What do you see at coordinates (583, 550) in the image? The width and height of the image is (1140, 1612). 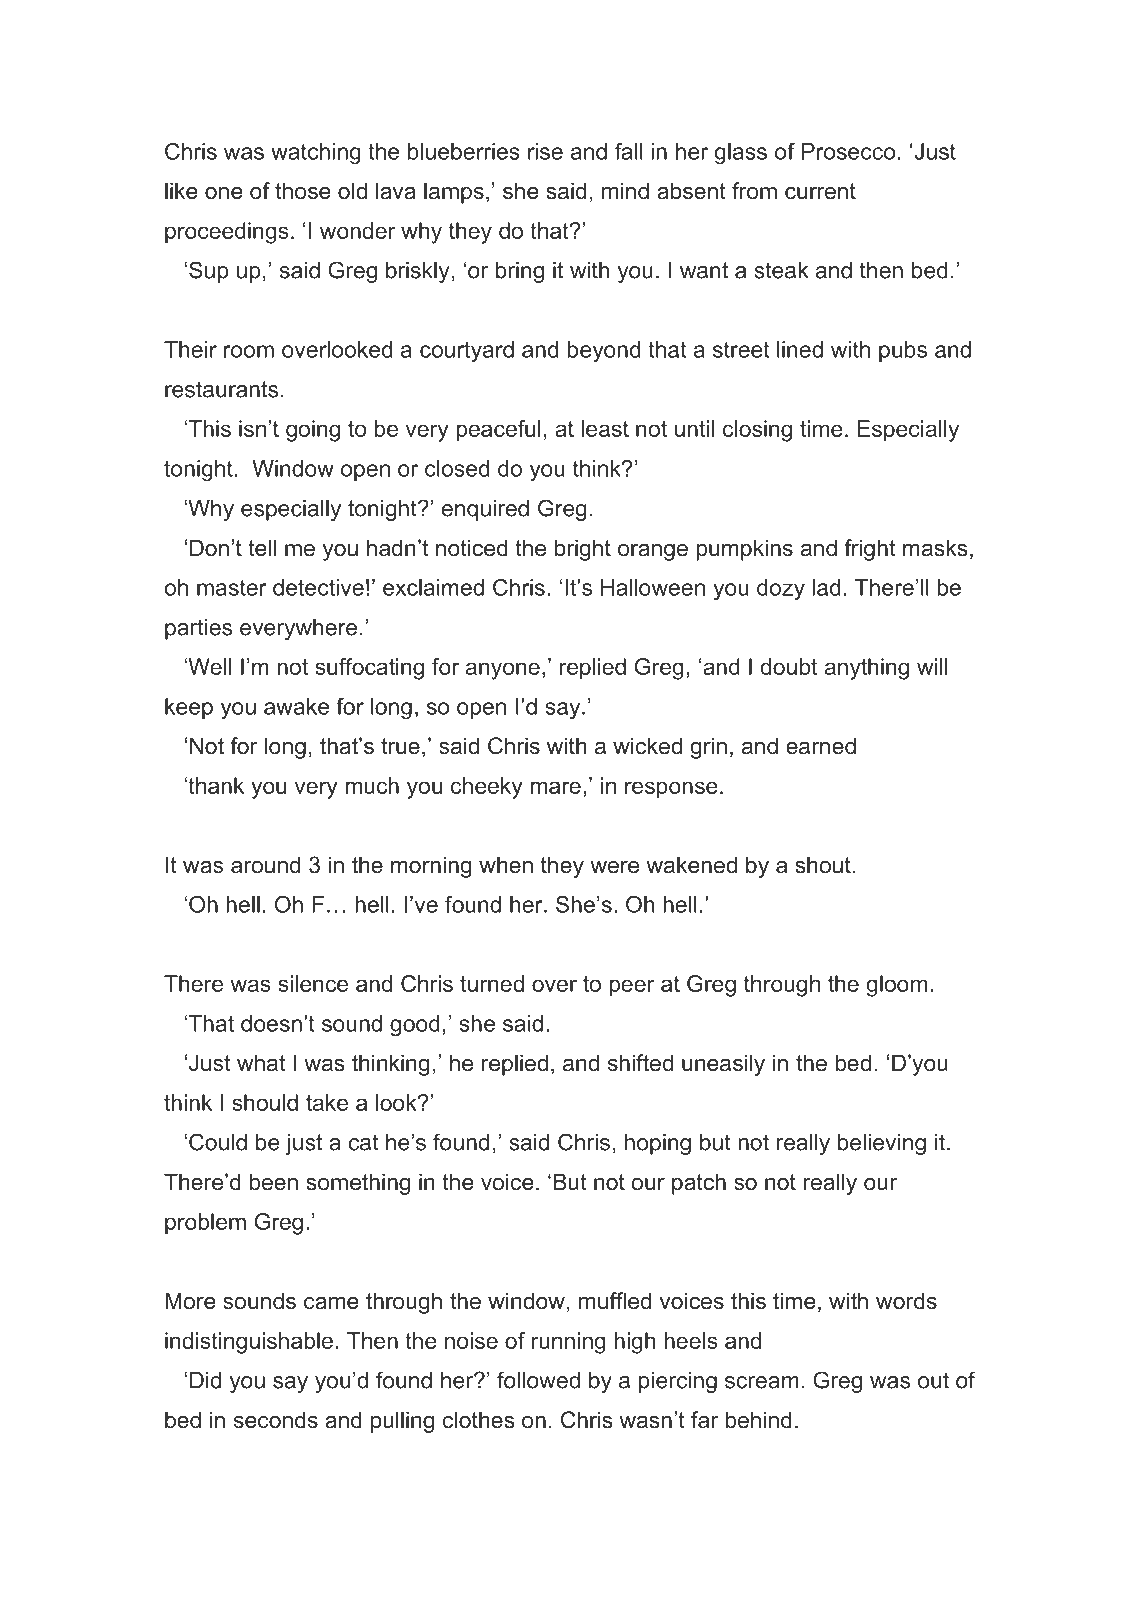 I see `bright` at bounding box center [583, 550].
